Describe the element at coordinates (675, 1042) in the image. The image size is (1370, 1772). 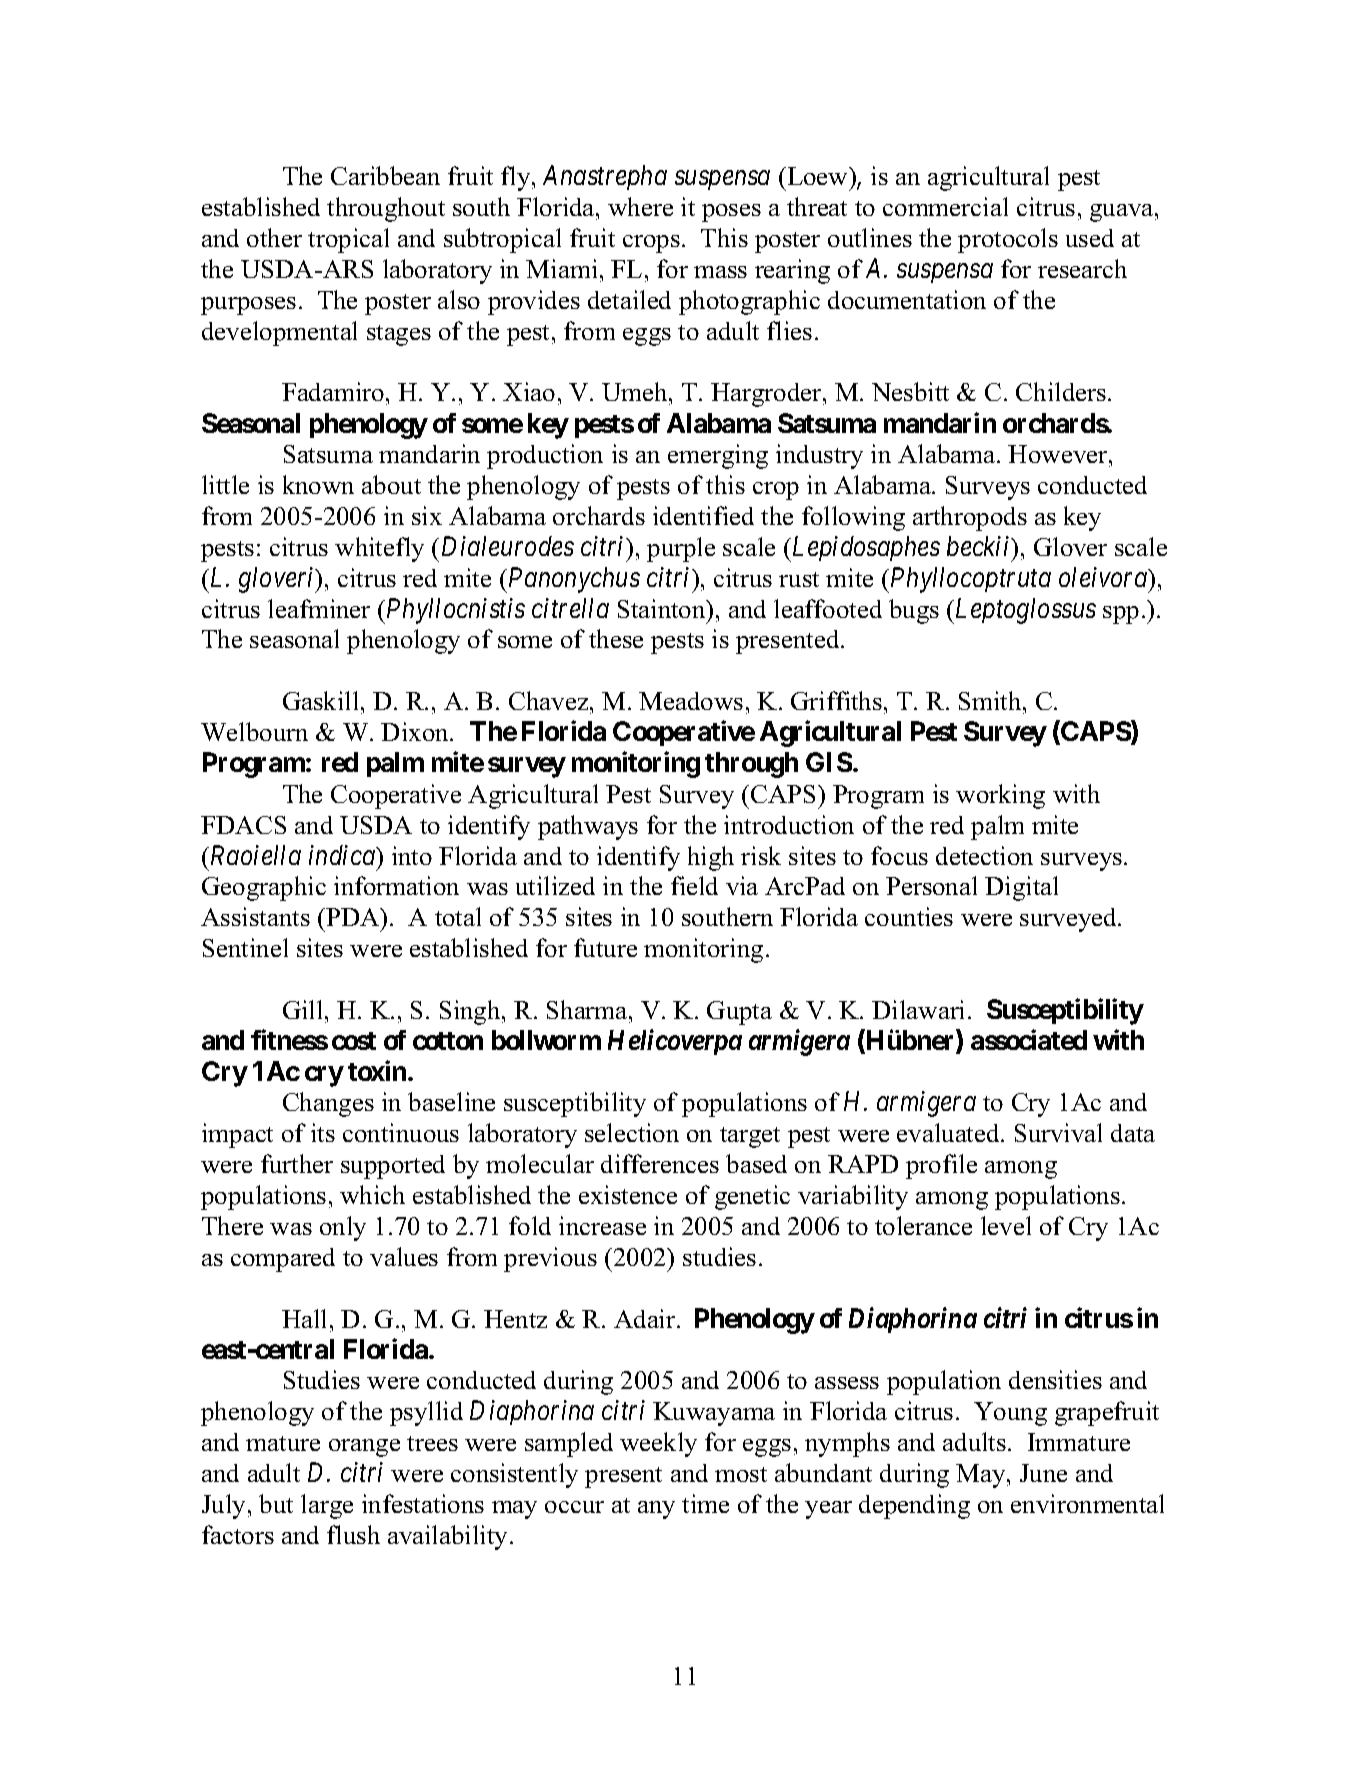
I see `Helicoverpa` at that location.
